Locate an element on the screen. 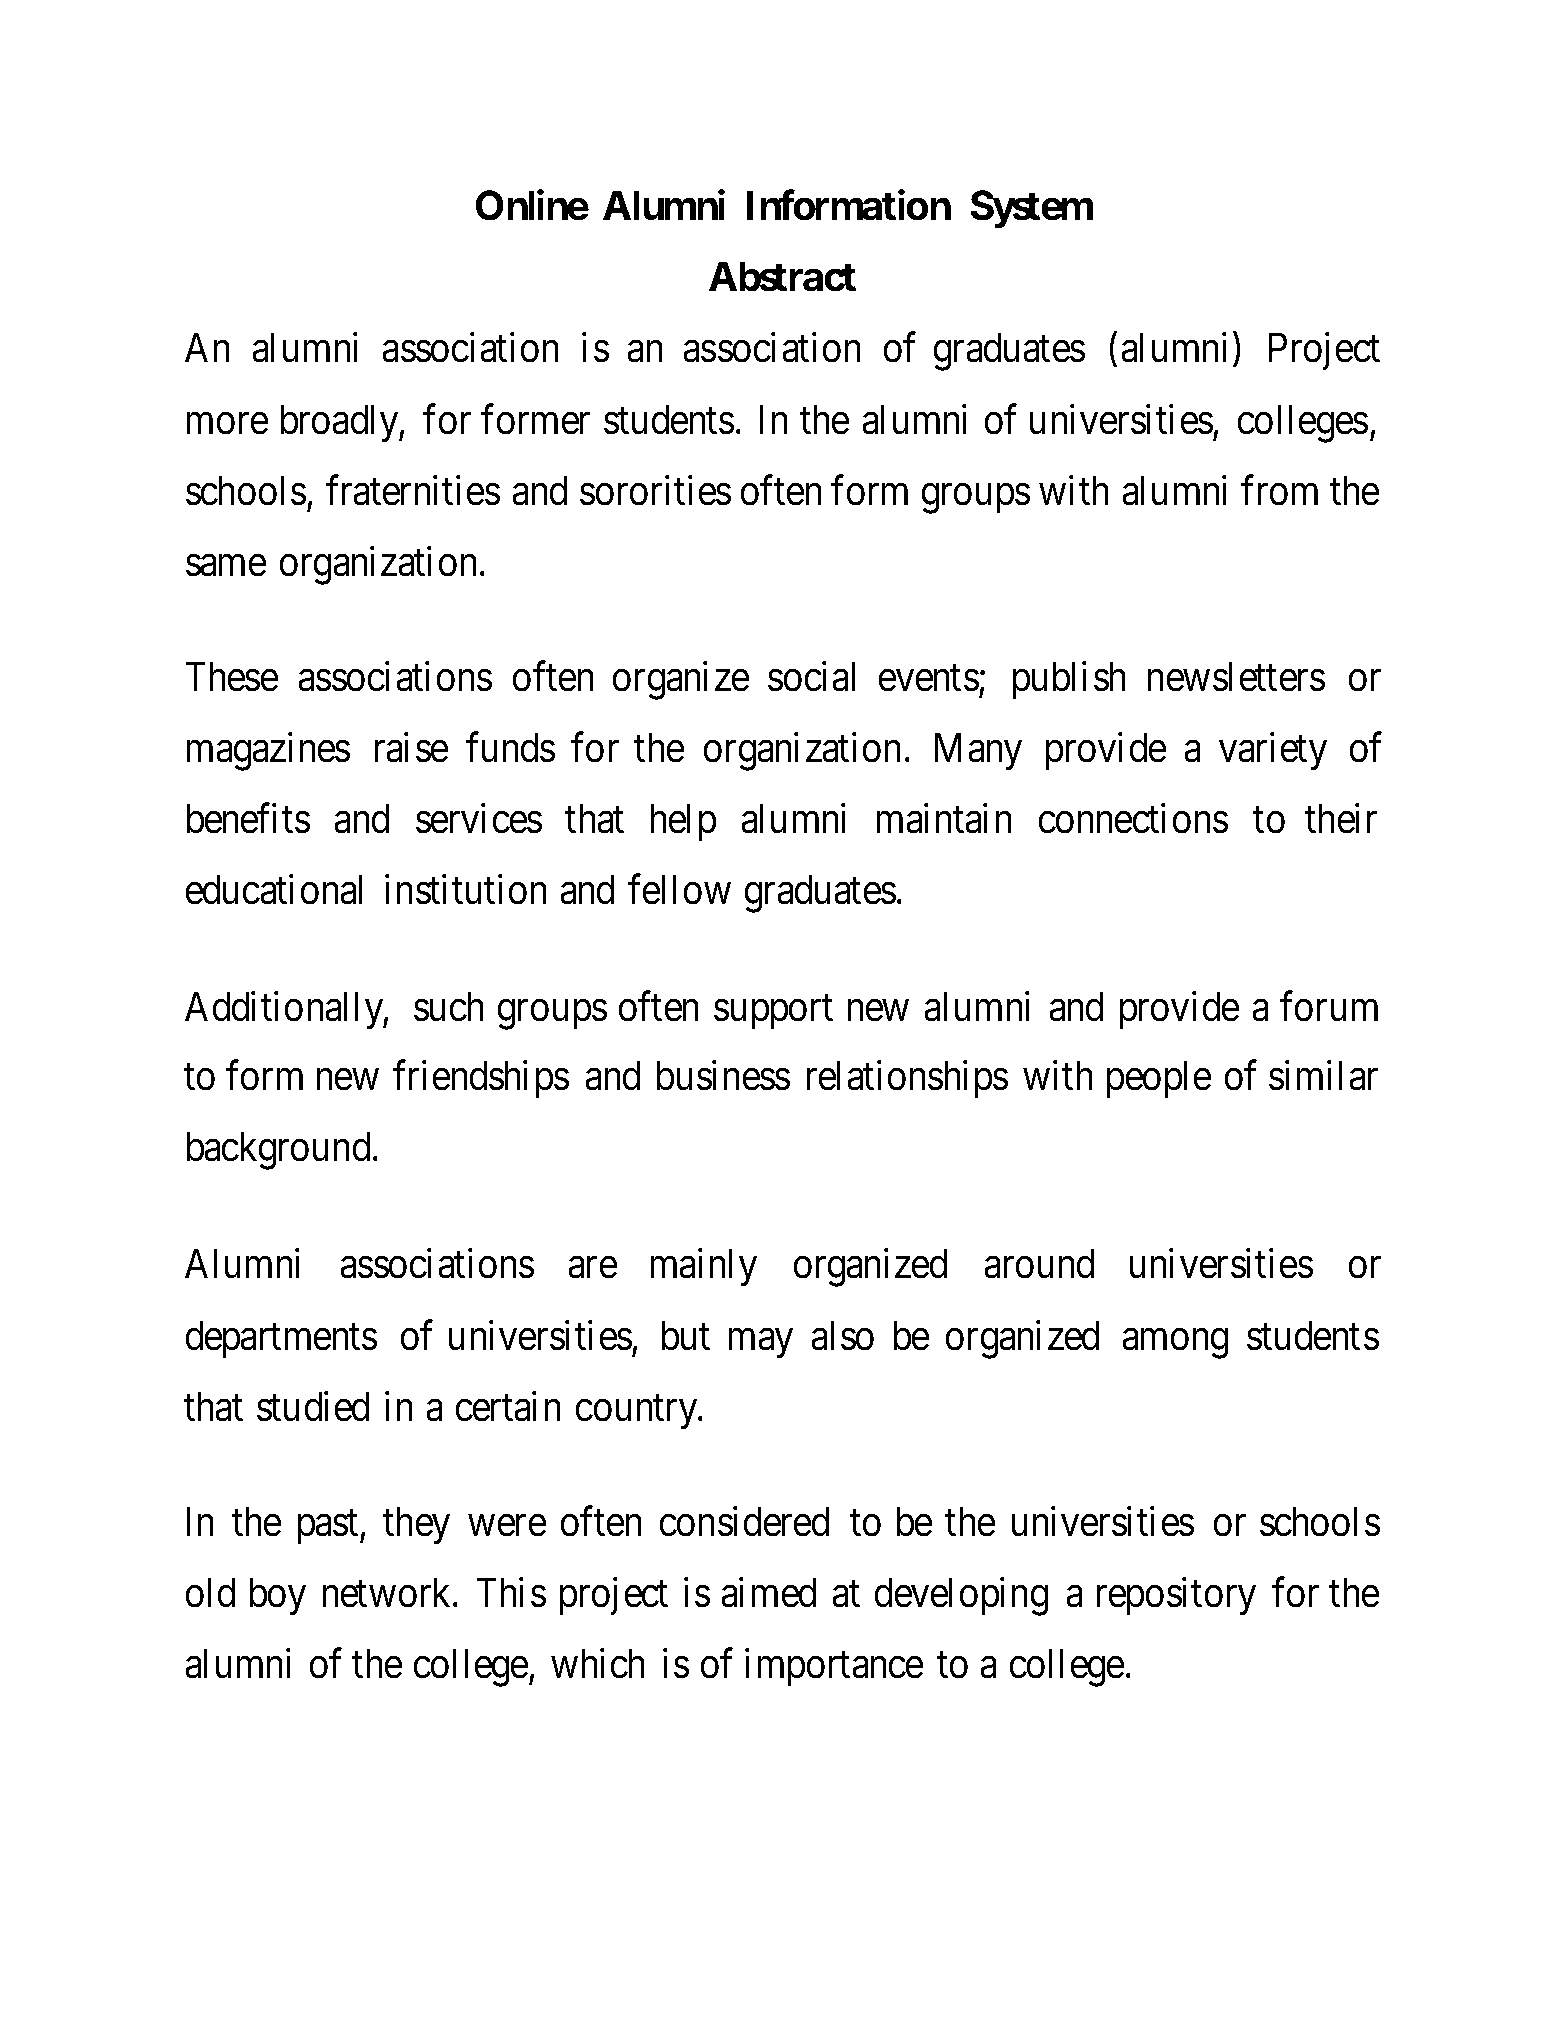 The width and height of the screenshot is (1565, 2026). forum is located at coordinates (1329, 1007).
